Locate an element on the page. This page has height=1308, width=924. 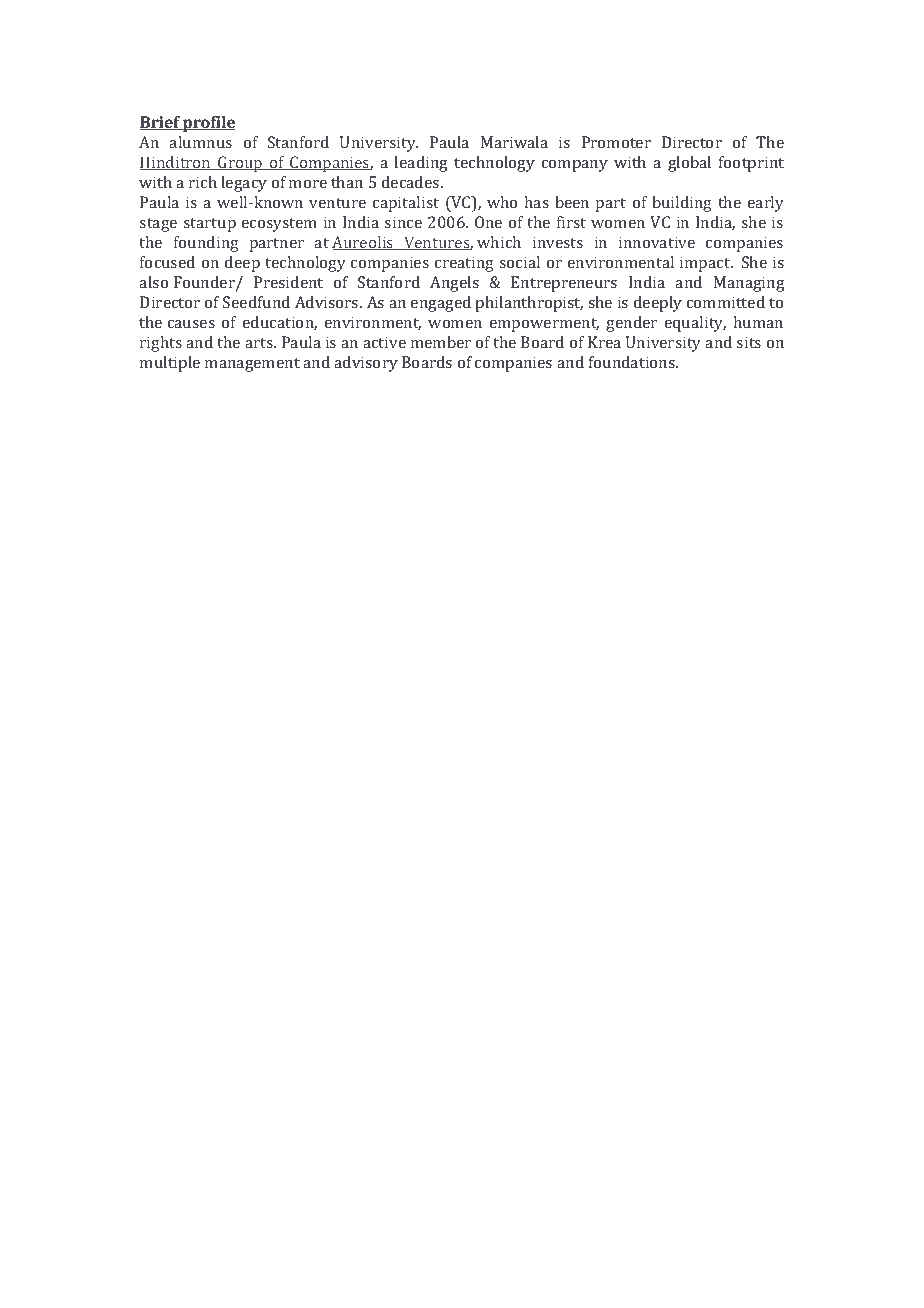
founding is located at coordinates (206, 244).
